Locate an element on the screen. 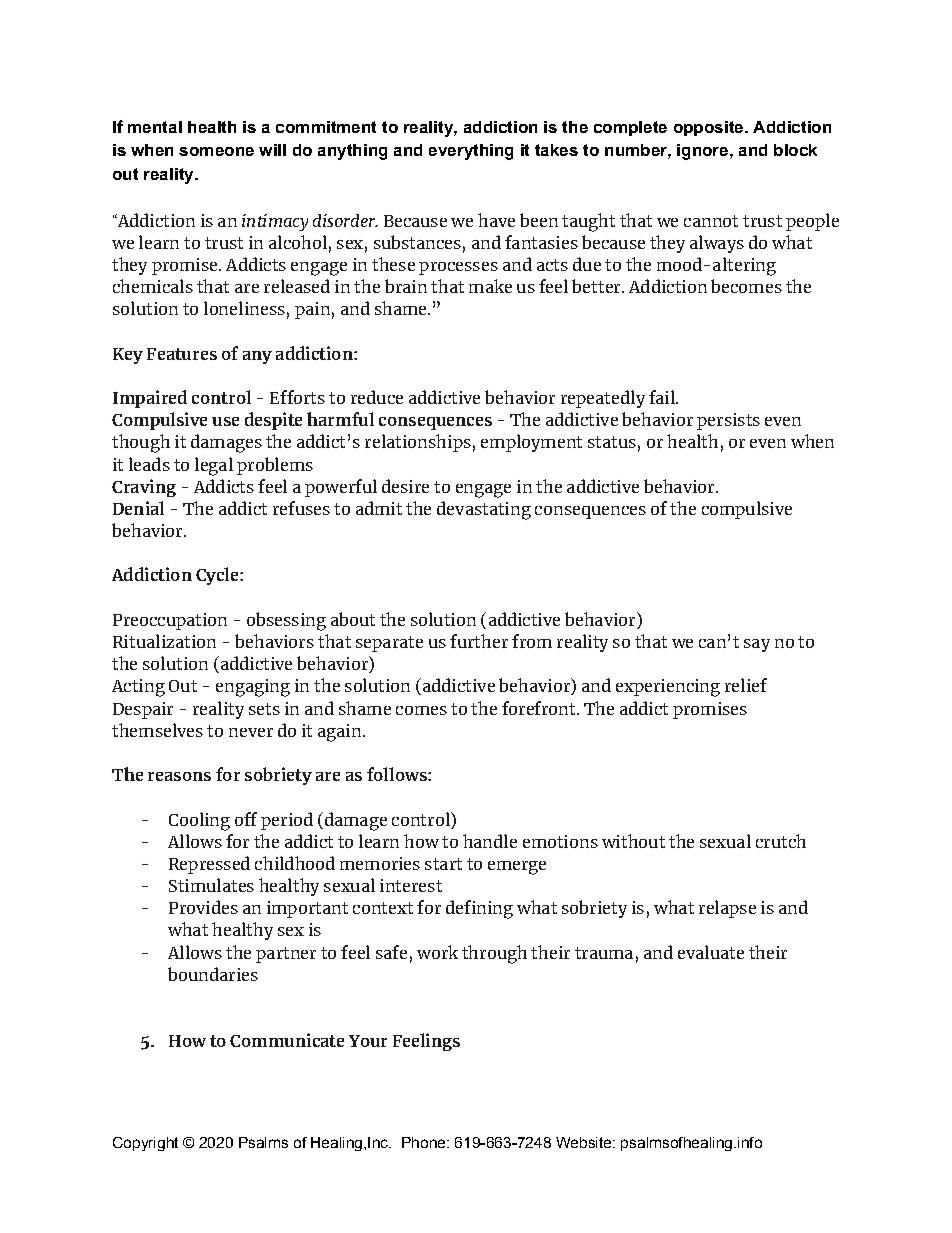 The height and width of the screenshot is (1233, 952). someone is located at coordinates (216, 151).
